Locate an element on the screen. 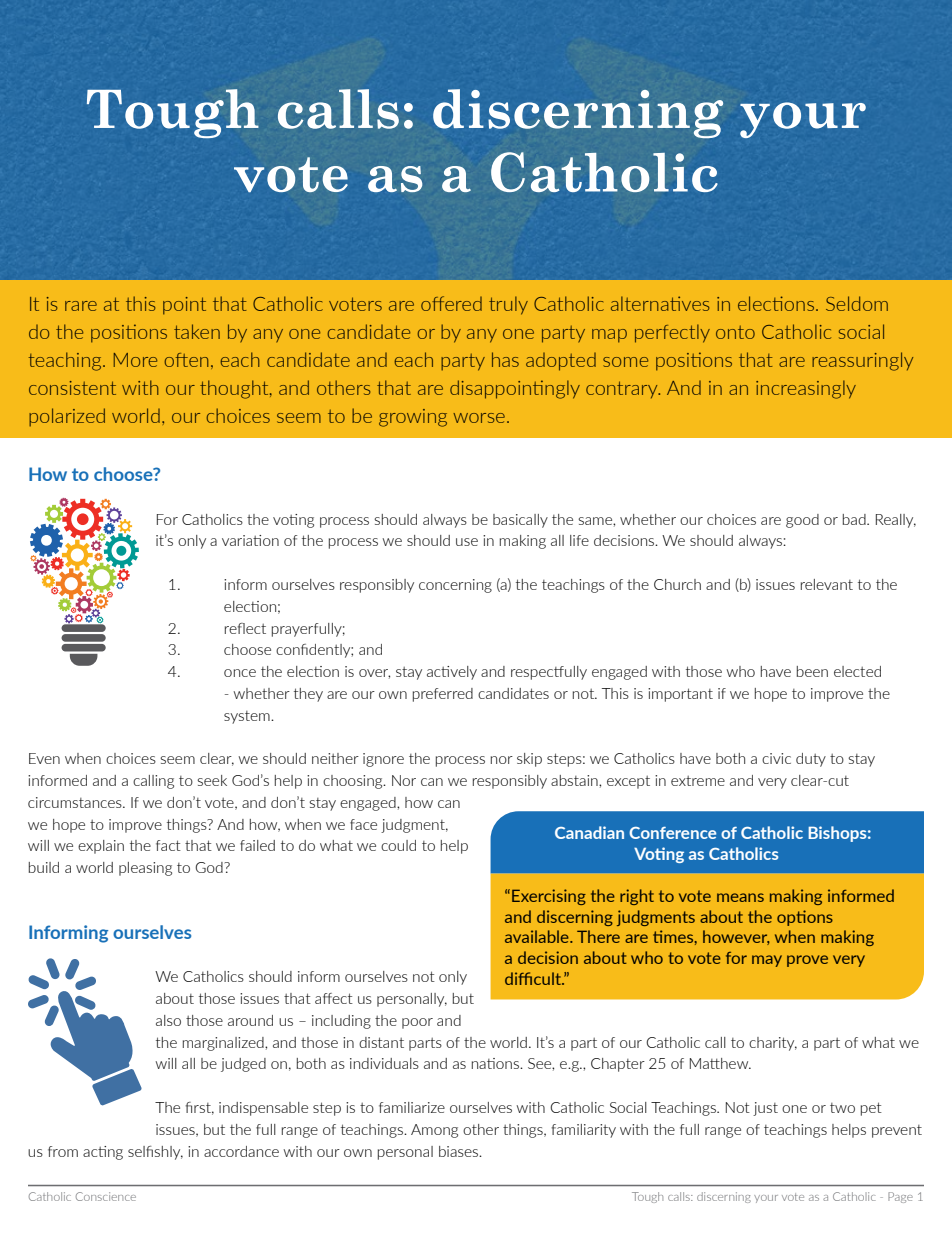 The height and width of the screenshot is (1233, 952). biases is located at coordinates (460, 1151).
